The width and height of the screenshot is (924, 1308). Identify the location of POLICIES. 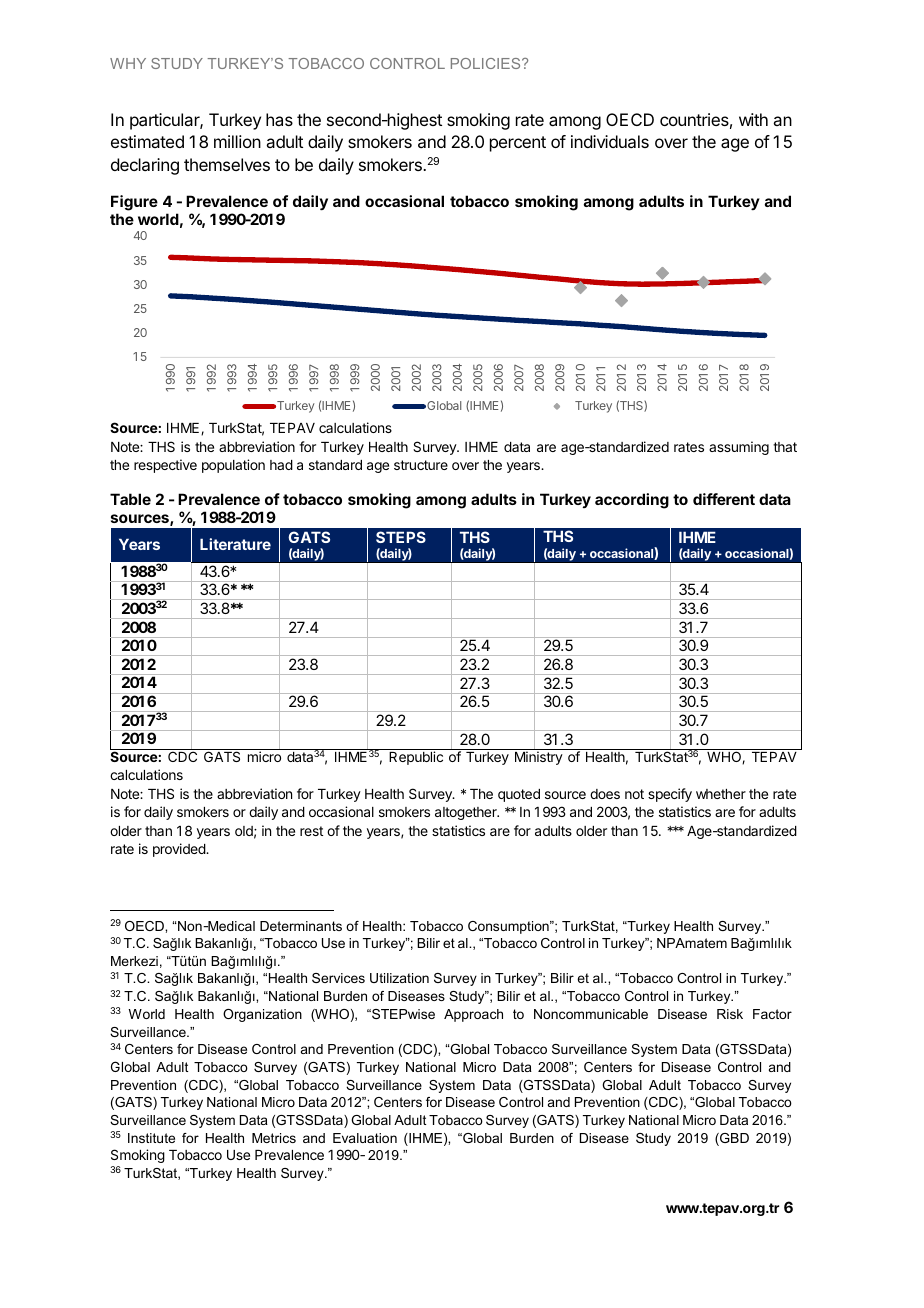
(487, 63).
